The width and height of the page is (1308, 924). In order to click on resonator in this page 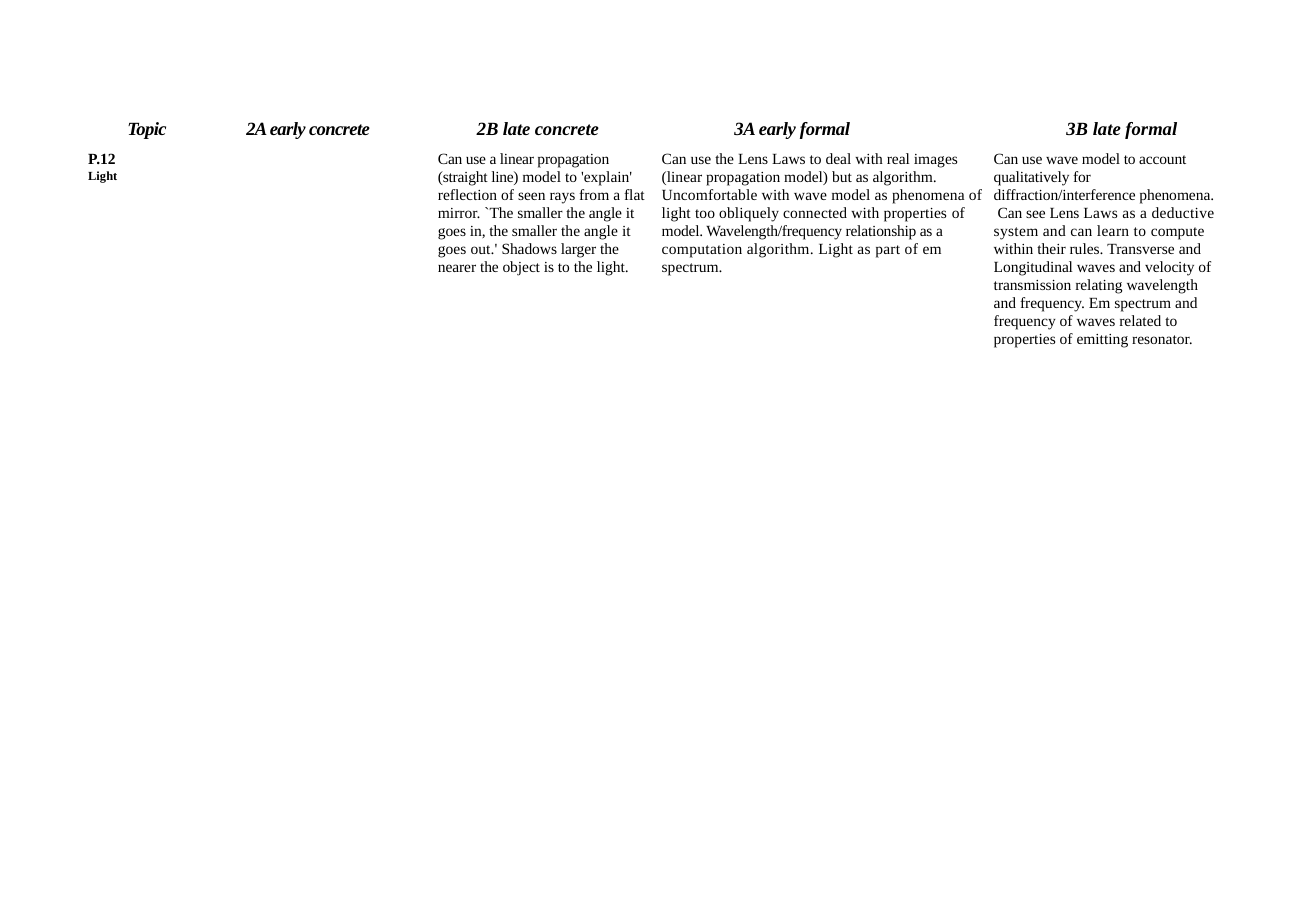, I will do `click(1162, 339)`.
